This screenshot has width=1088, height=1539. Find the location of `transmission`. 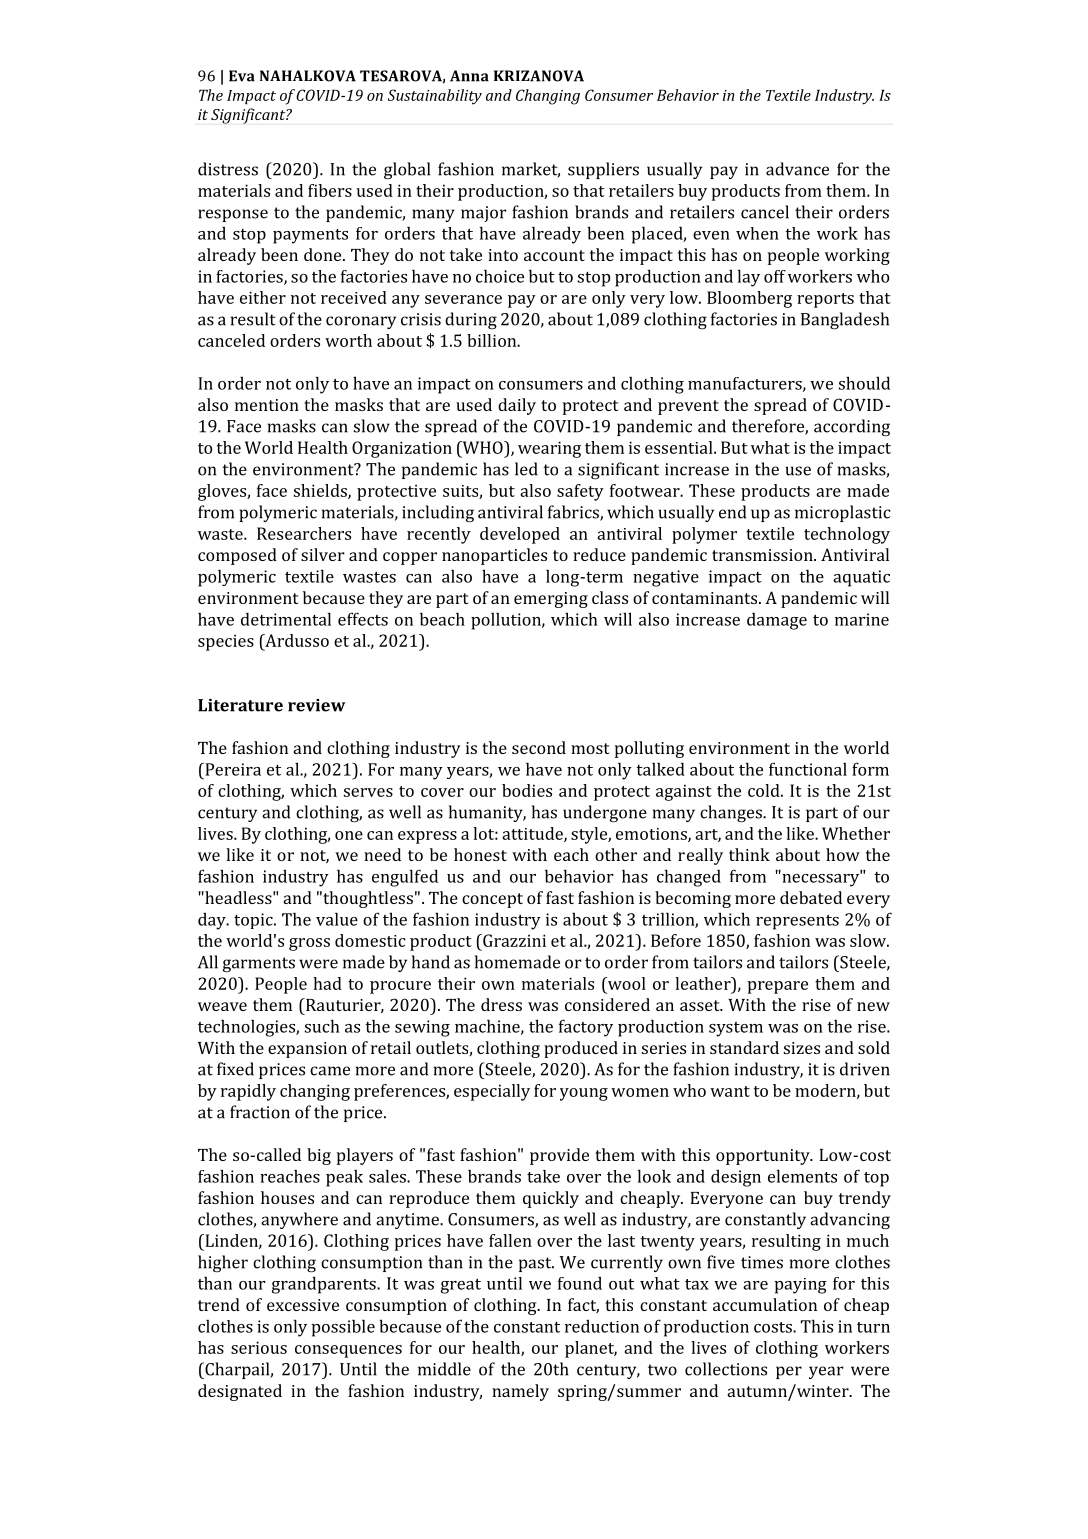

transmission is located at coordinates (763, 555).
